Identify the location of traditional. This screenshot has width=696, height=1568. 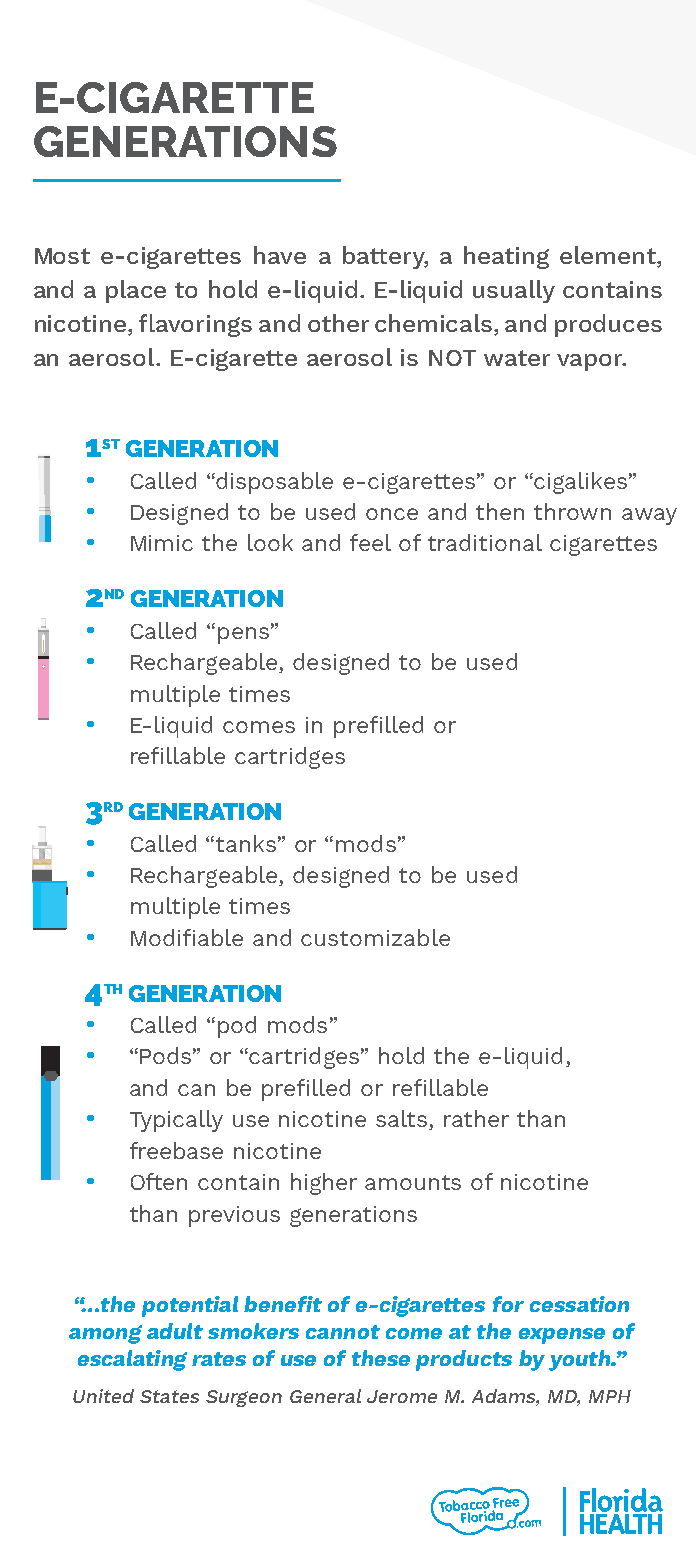
(485, 542).
